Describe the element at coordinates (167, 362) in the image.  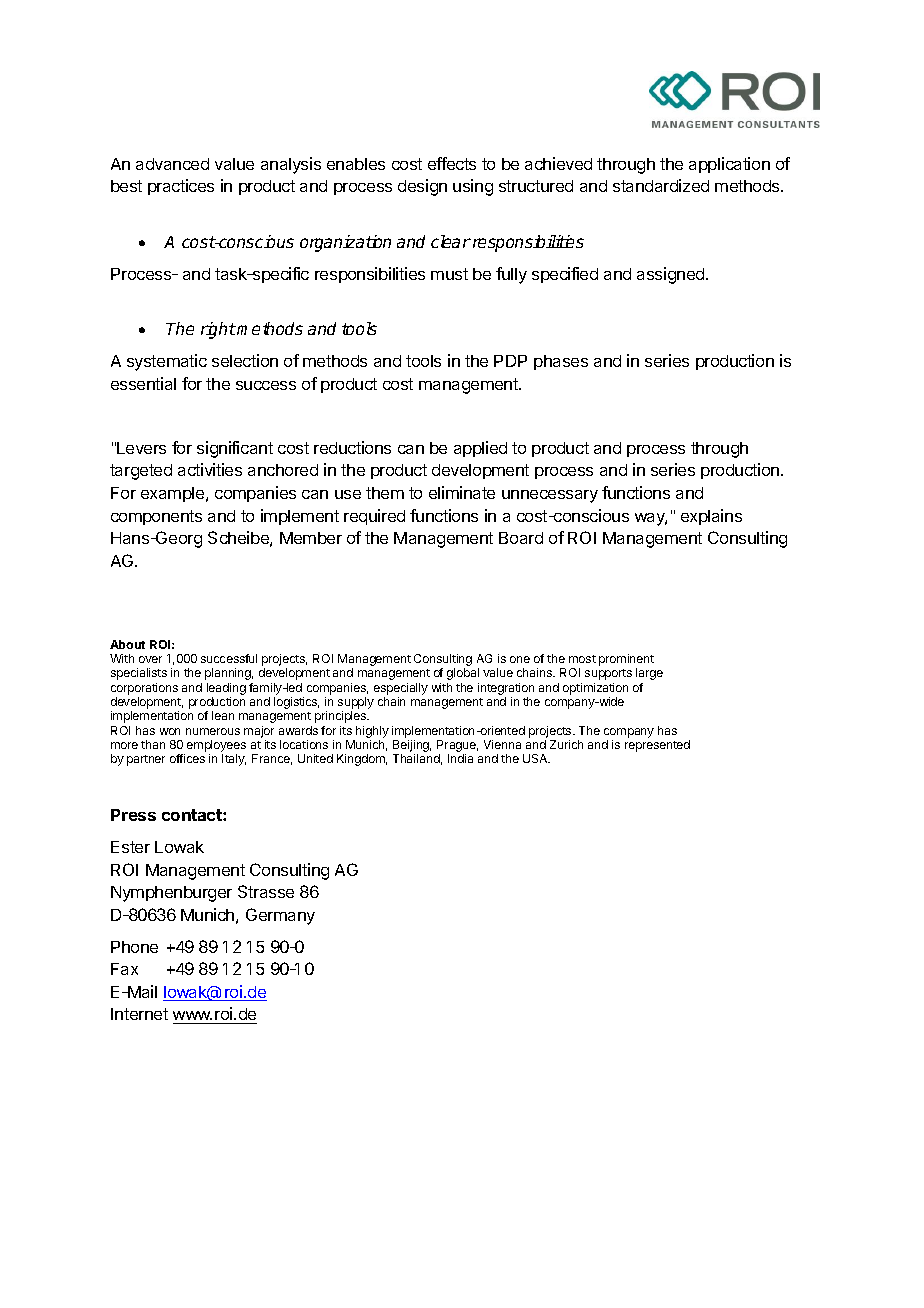
I see `systematic` at that location.
